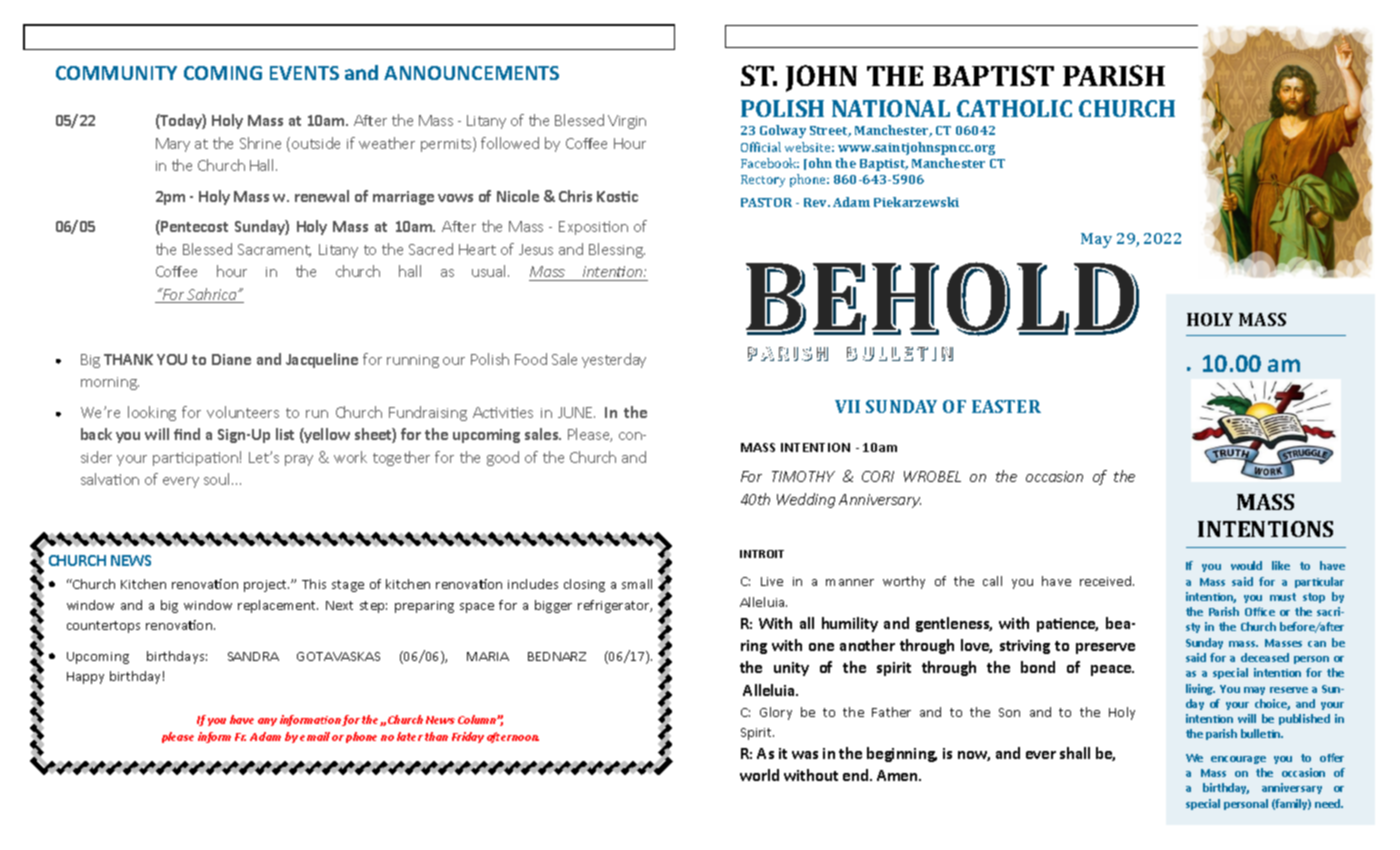 The height and width of the page is (850, 1400). I want to click on email, so click(315, 736).
